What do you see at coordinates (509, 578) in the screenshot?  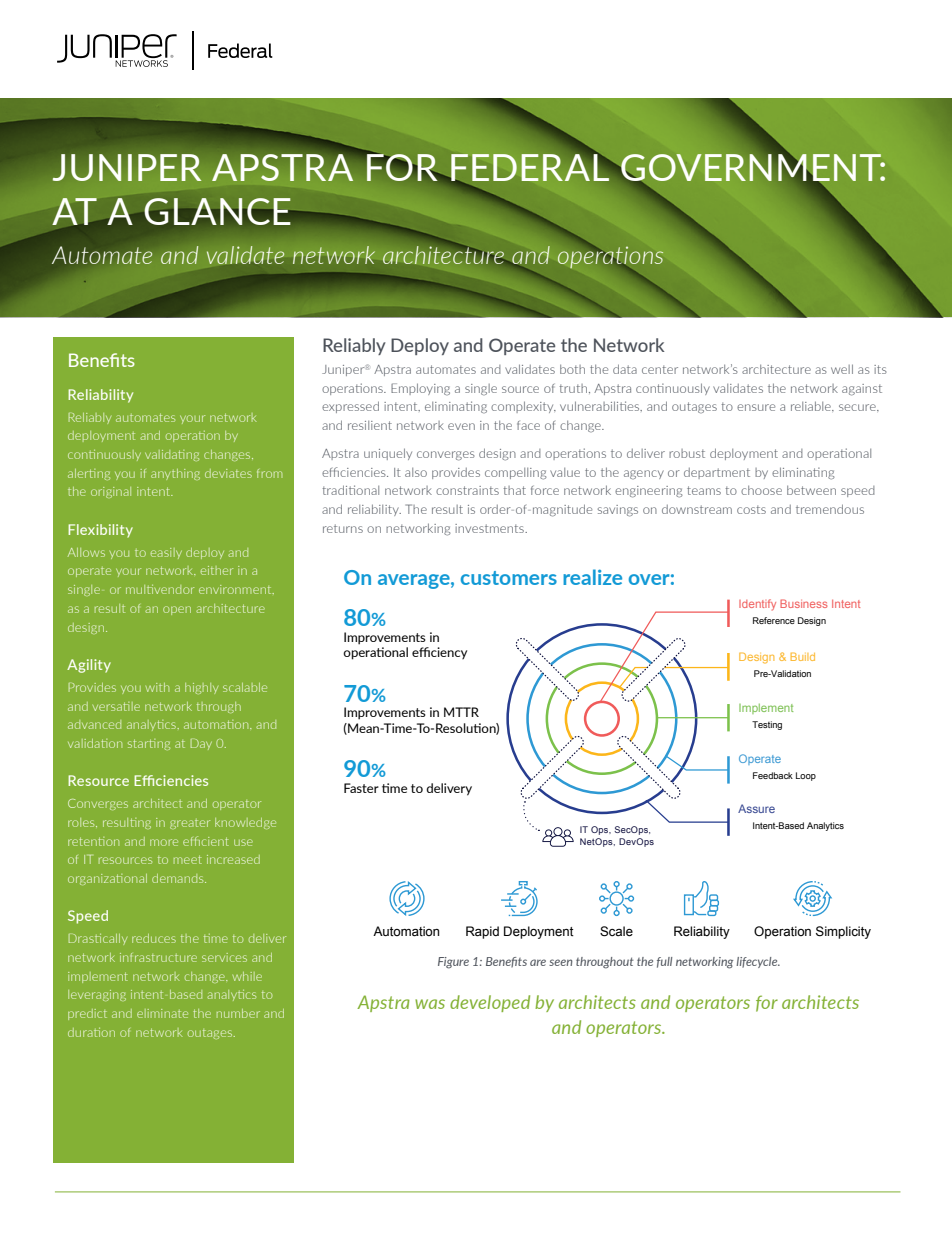 I see `customers` at bounding box center [509, 578].
